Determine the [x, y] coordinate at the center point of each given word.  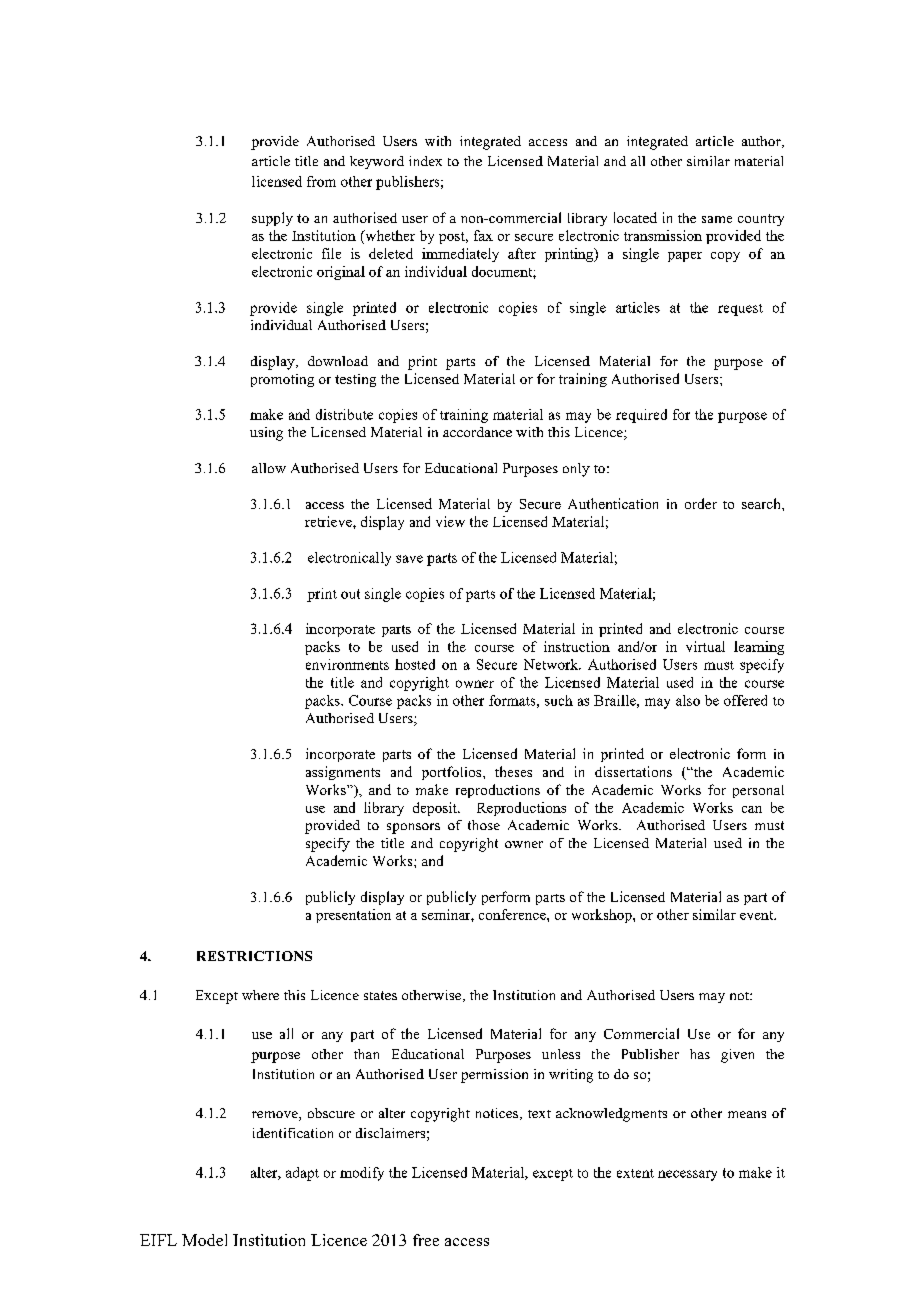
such [559, 700]
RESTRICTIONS [254, 956]
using [266, 434]
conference [513, 914]
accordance [477, 432]
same [717, 219]
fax [483, 235]
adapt [302, 1174]
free [426, 1240]
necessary [687, 1175]
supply [272, 219]
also [688, 700]
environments [347, 664]
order [701, 503]
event [758, 915]
